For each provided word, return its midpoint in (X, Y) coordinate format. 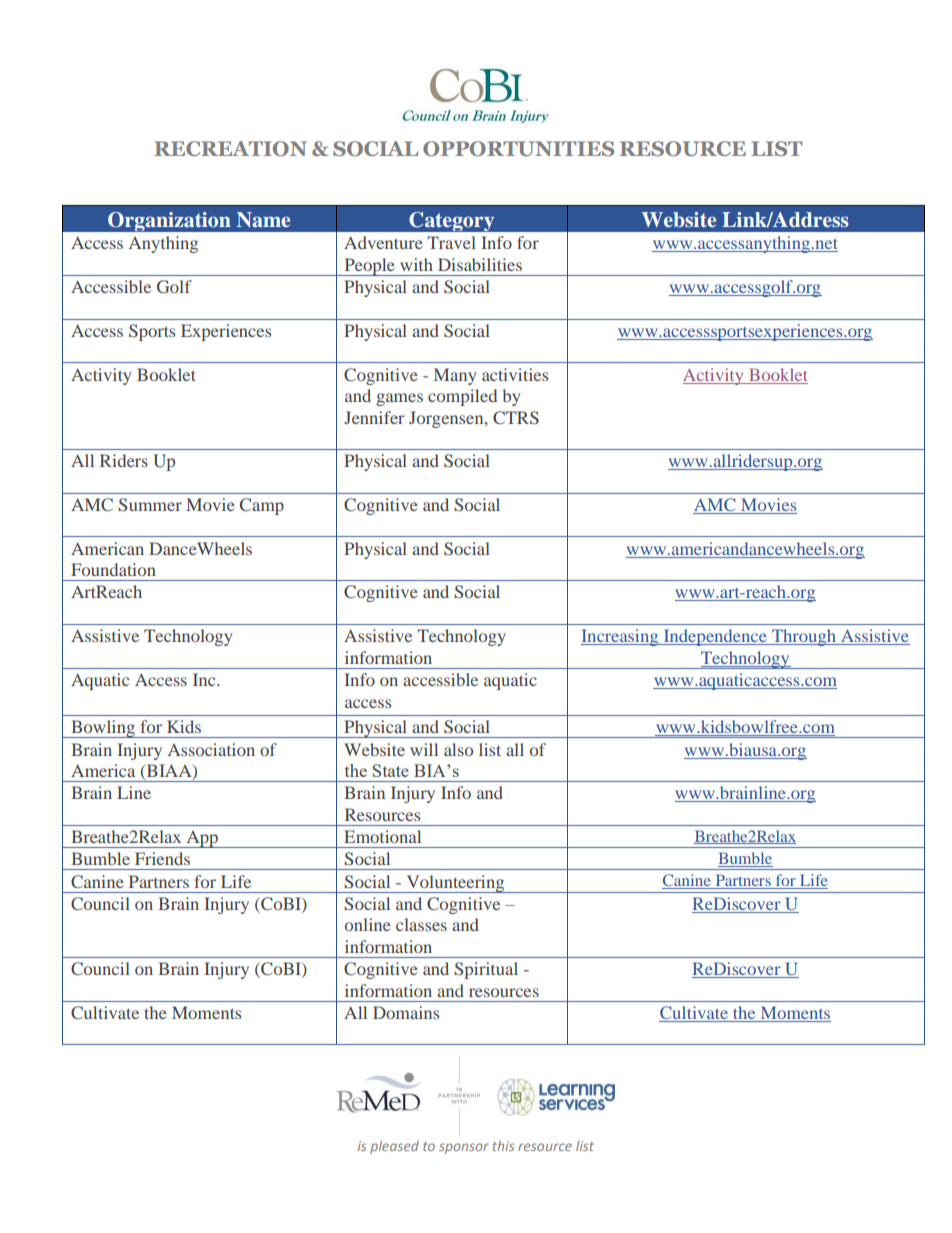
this (503, 1146)
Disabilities (480, 264)
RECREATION (230, 148)
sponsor (464, 1148)
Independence (715, 637)
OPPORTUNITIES (518, 148)
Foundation (113, 569)
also (458, 749)
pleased (394, 1147)
